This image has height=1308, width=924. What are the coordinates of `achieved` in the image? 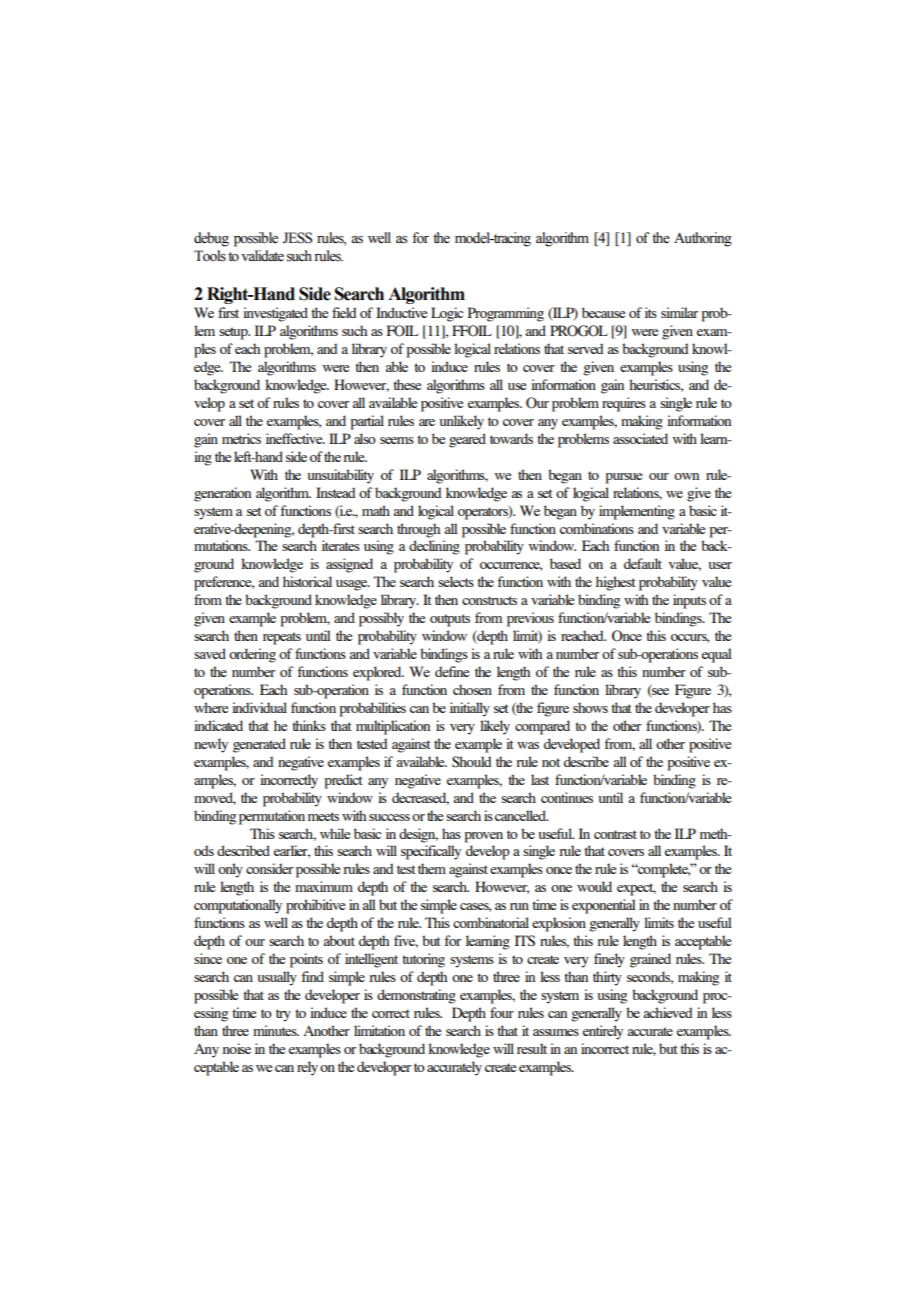 It's located at (668, 1012).
